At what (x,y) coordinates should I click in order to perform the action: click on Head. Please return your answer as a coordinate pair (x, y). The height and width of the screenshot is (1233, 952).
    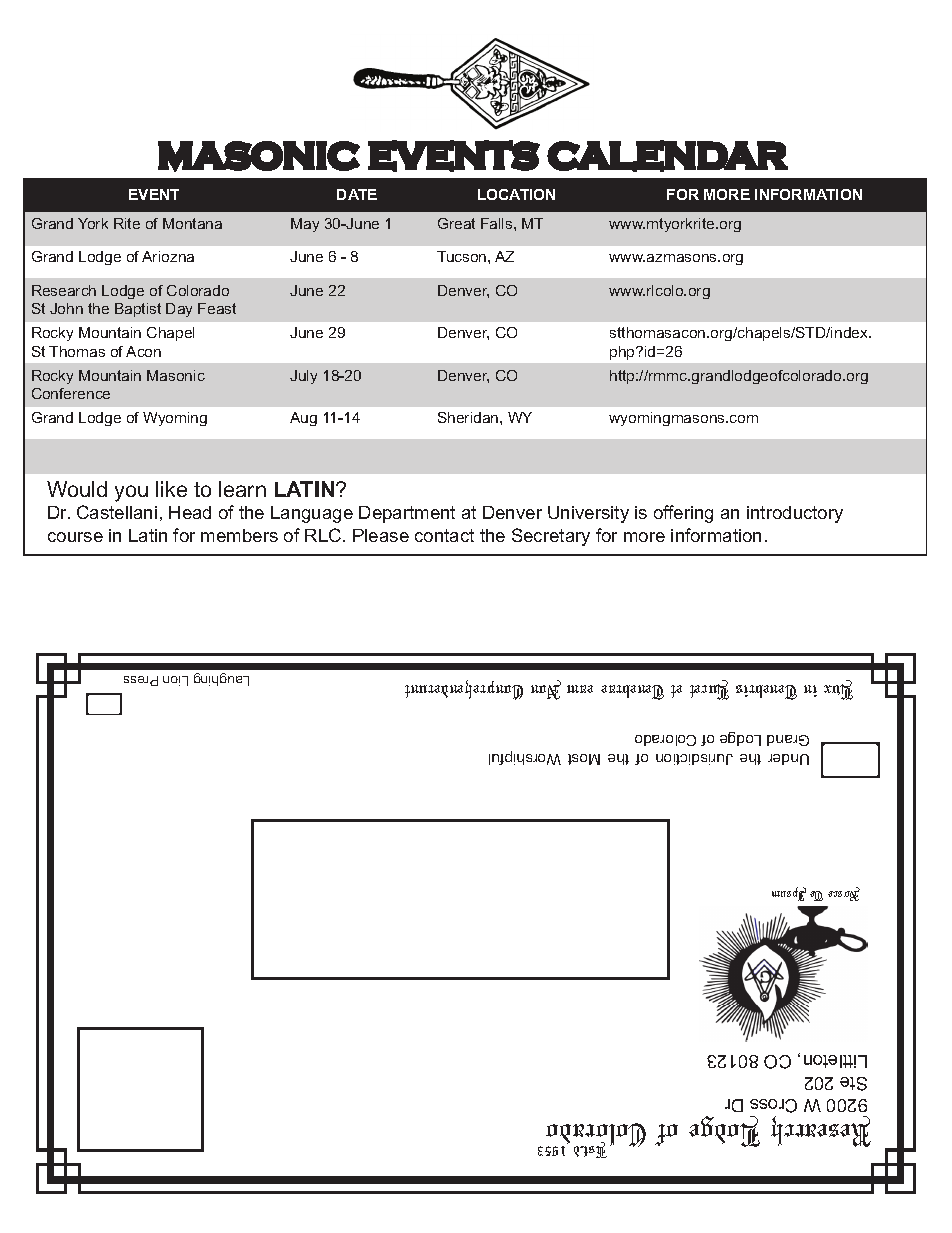
    Looking at the image, I should click on (190, 512).
